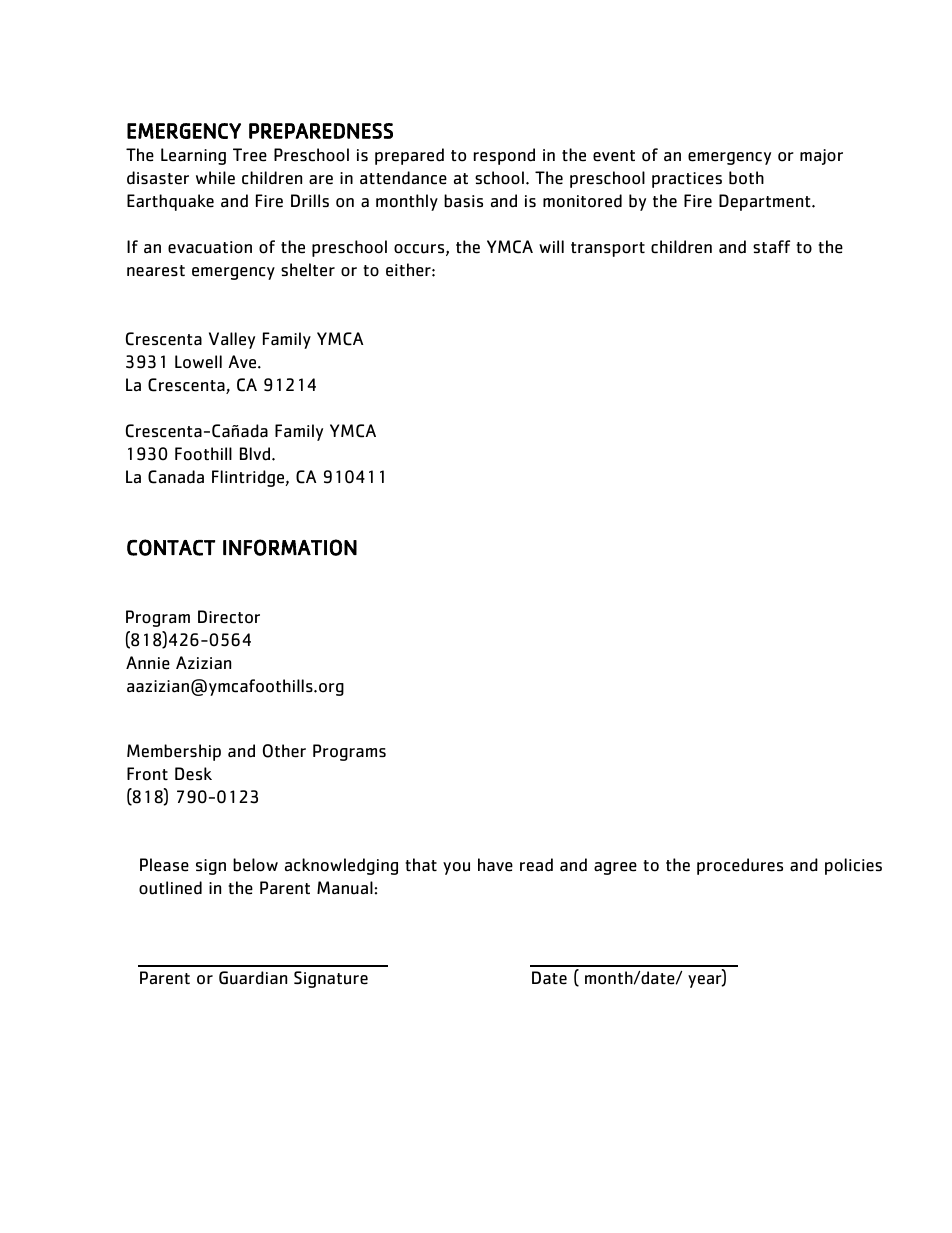 The height and width of the screenshot is (1233, 952). What do you see at coordinates (284, 751) in the screenshot?
I see `Other` at bounding box center [284, 751].
